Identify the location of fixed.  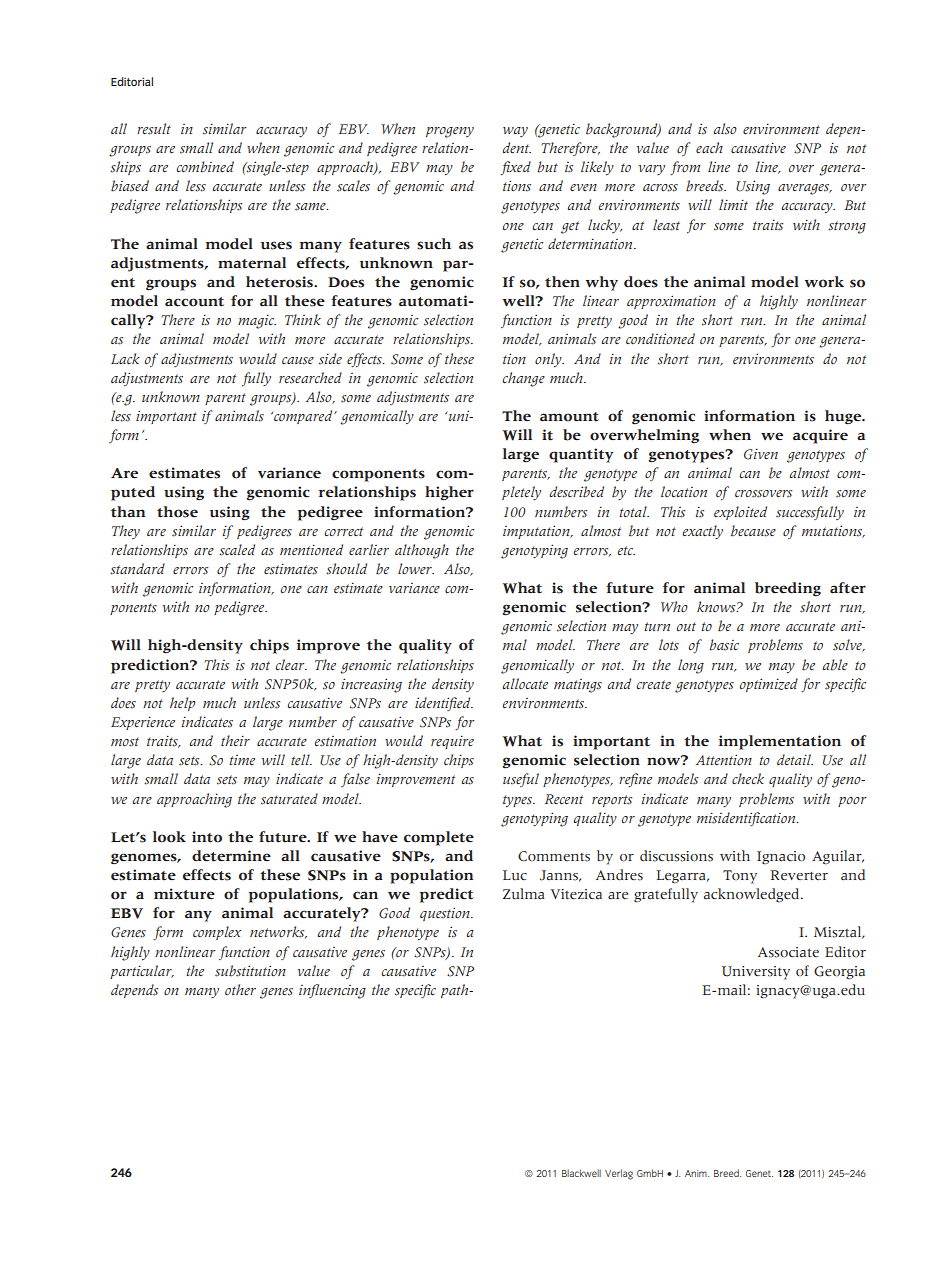
(516, 168).
